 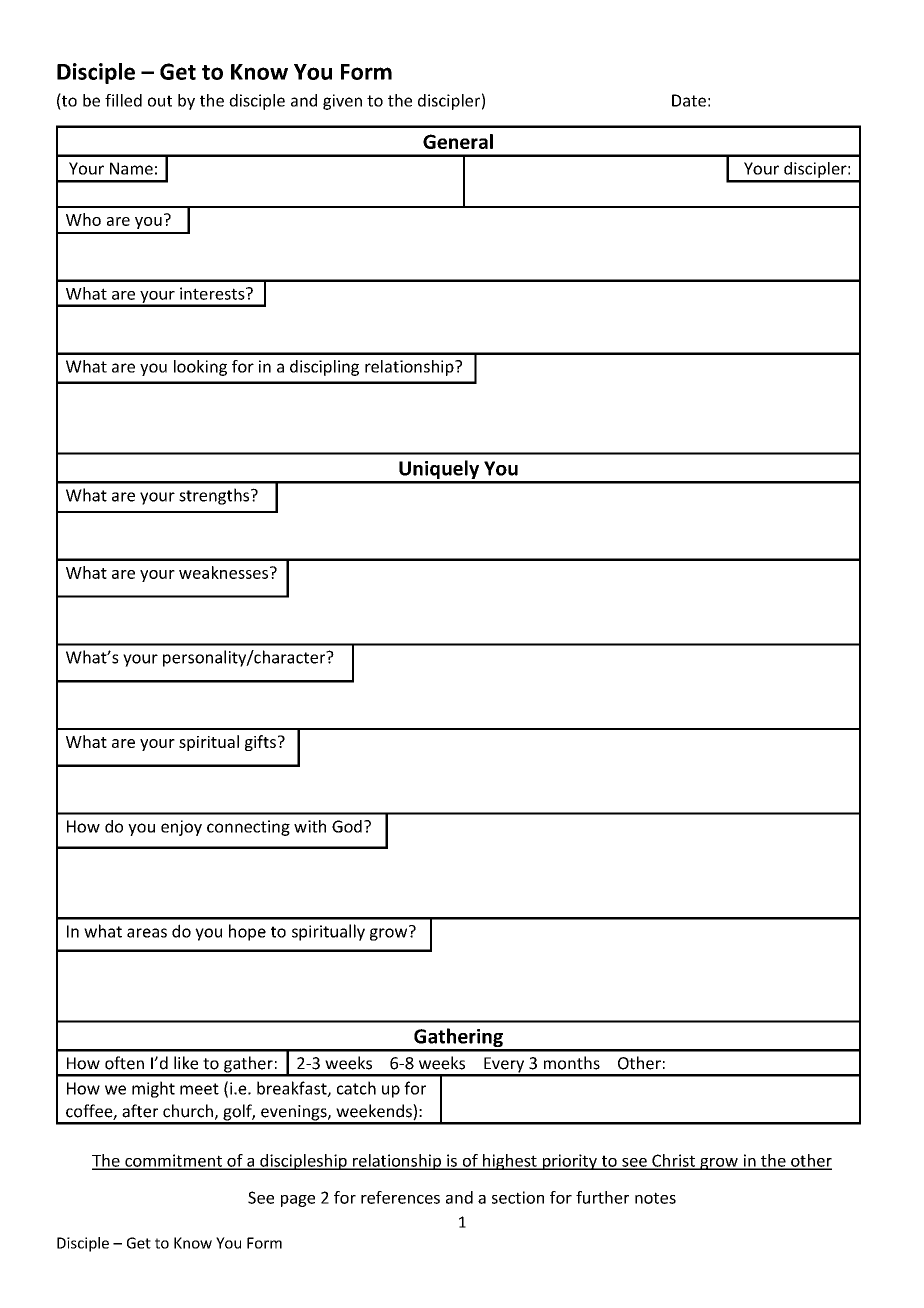 I want to click on weaknesses, so click(x=225, y=572).
